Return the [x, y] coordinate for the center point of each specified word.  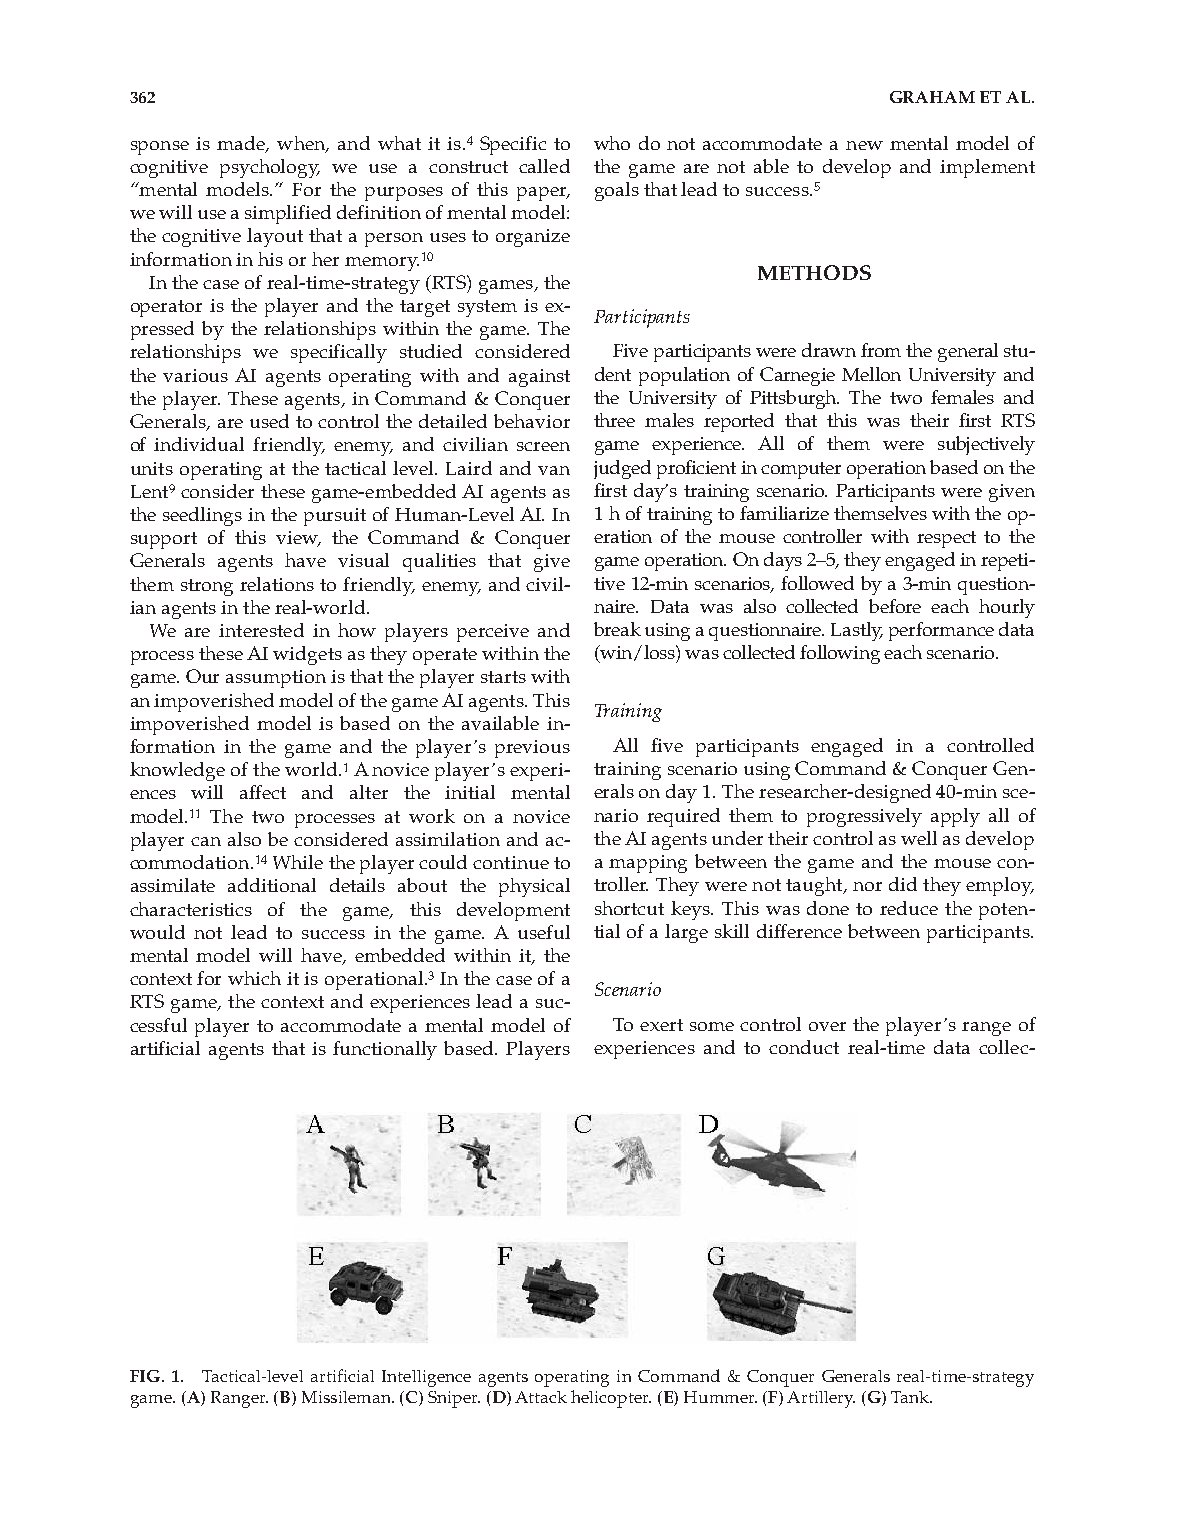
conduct [804, 1047]
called [544, 166]
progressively [864, 817]
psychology [270, 168]
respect [946, 539]
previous [532, 749]
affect [263, 792]
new [864, 145]
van [554, 470]
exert [661, 1025]
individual [199, 444]
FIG [145, 1376]
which [254, 978]
